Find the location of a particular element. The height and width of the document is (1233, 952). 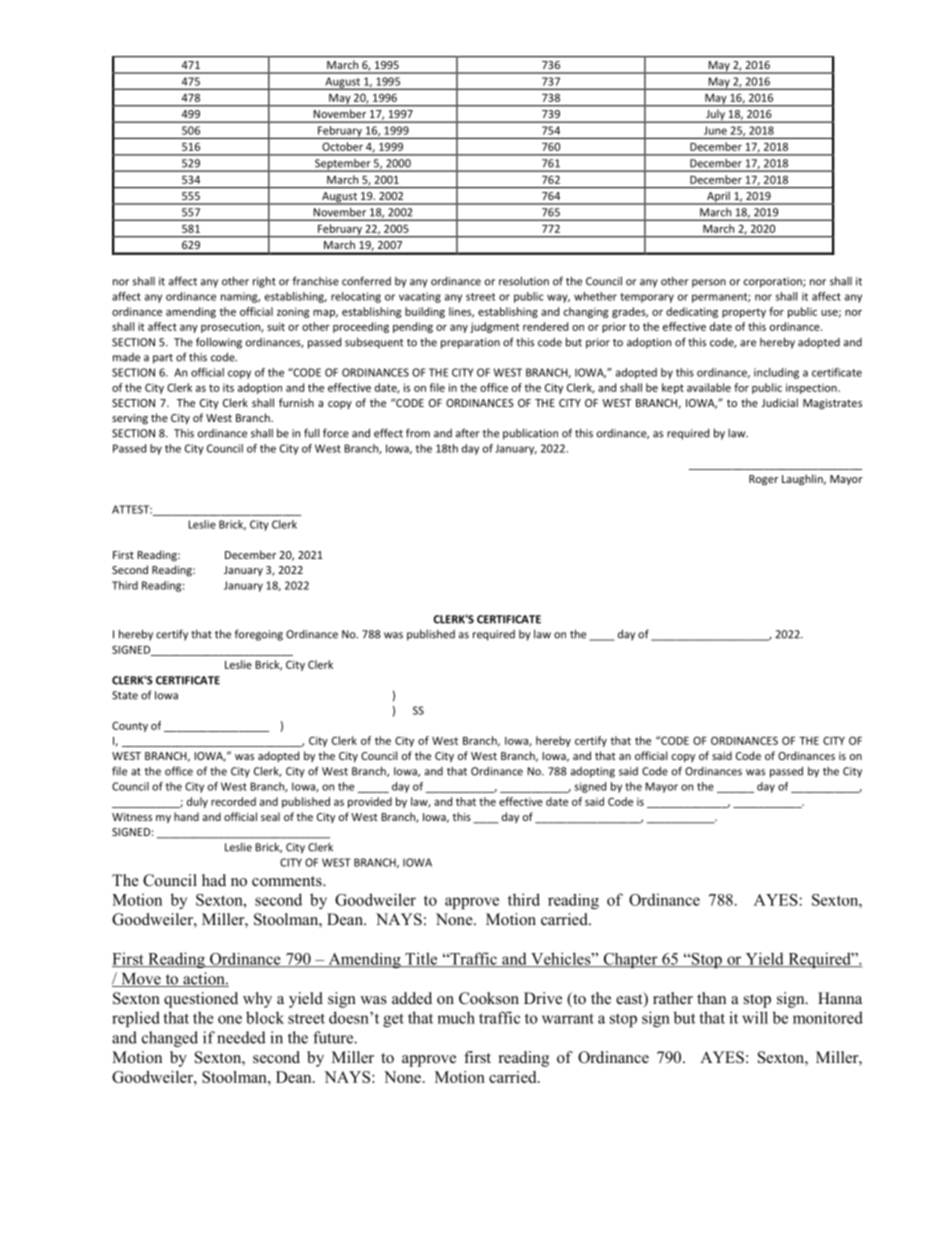

questioned is located at coordinates (201, 1000).
